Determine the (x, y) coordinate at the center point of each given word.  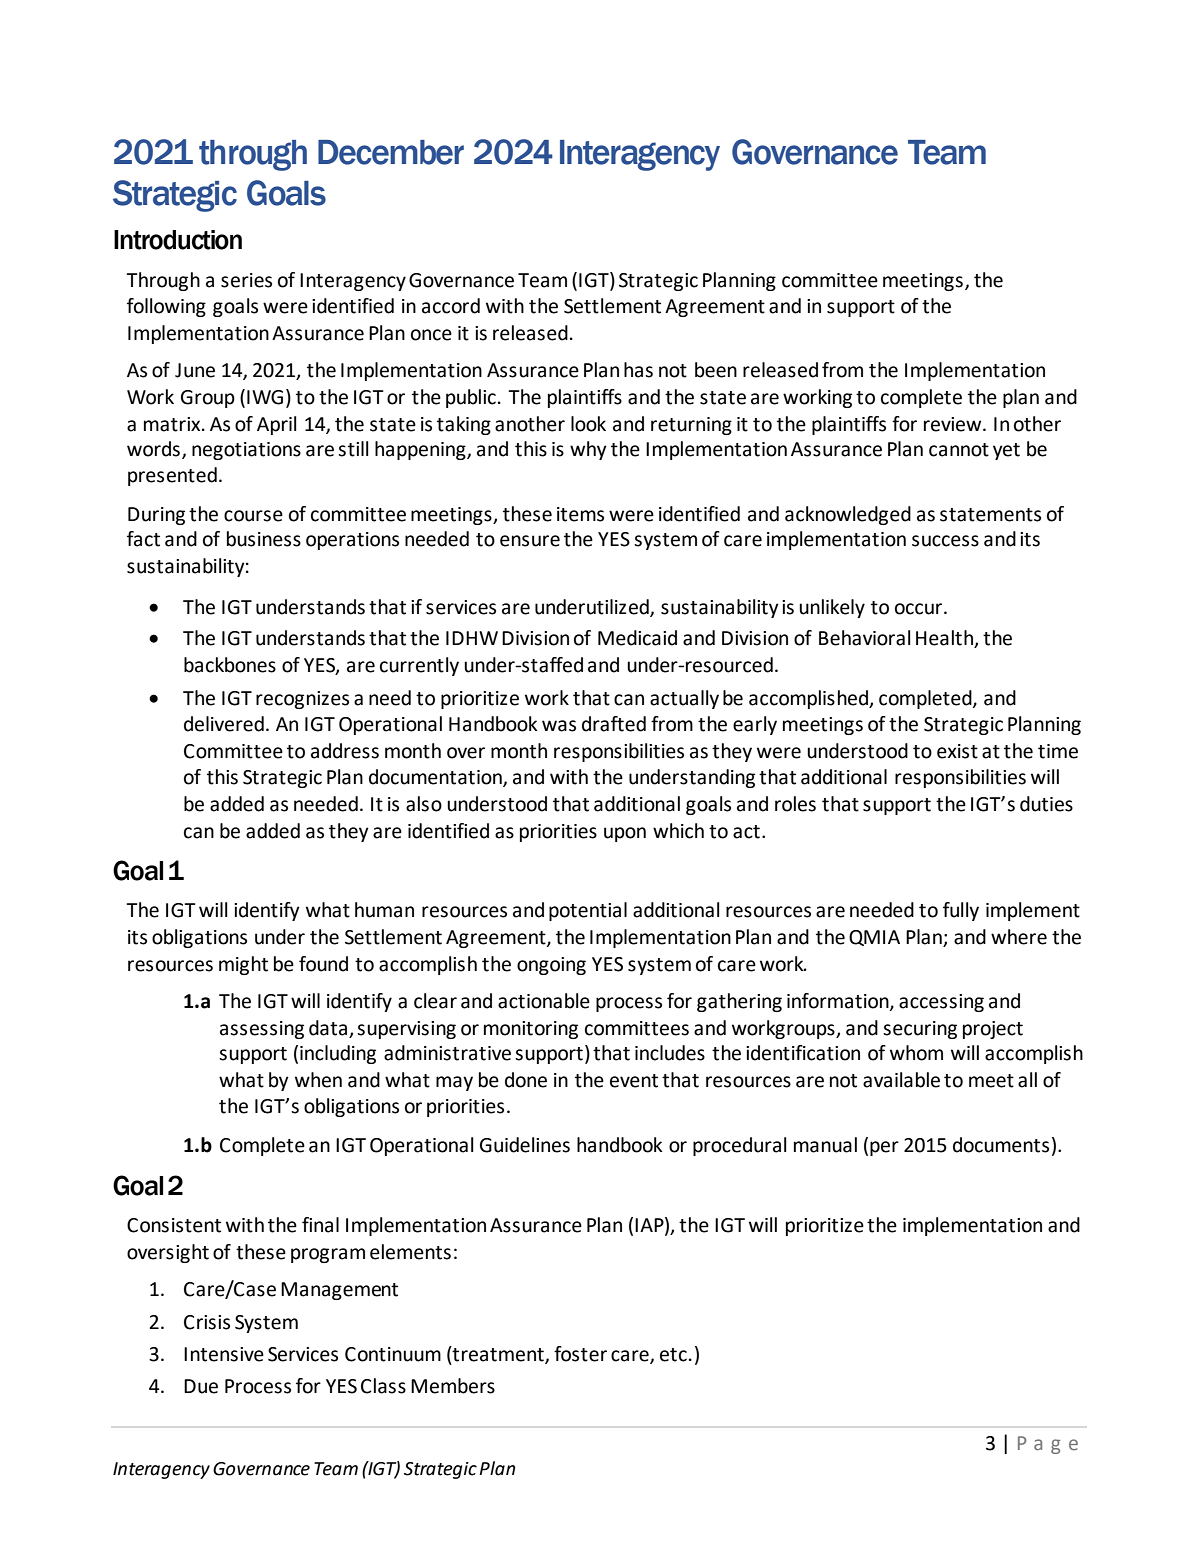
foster (580, 1354)
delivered (224, 724)
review (954, 424)
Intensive (224, 1354)
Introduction (178, 240)
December (391, 152)
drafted (614, 724)
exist (957, 751)
